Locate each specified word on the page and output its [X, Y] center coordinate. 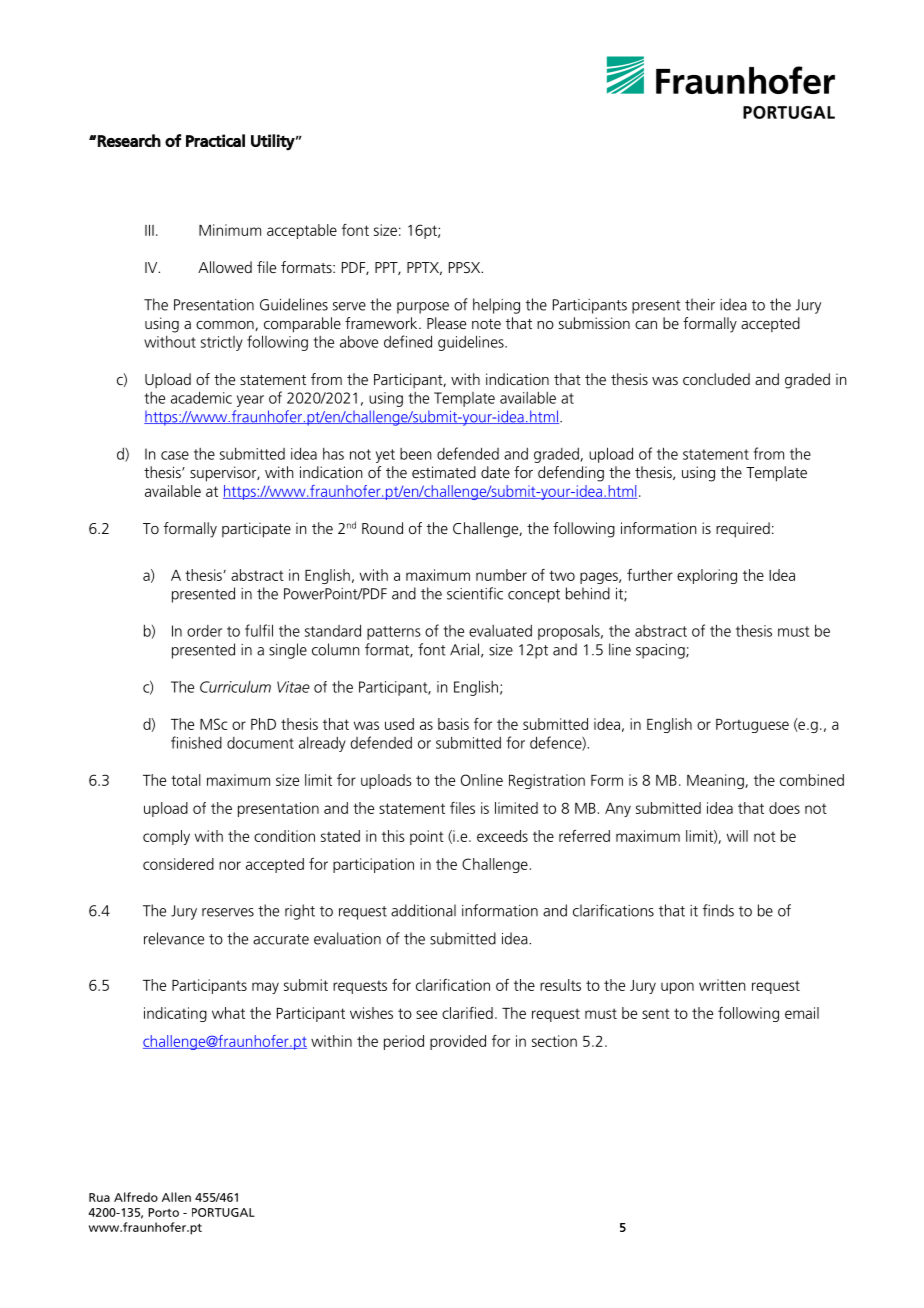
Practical [215, 140]
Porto [163, 1212]
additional [423, 910]
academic [201, 397]
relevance [174, 938]
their [700, 304]
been [416, 454]
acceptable [302, 231]
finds [718, 910]
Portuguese [752, 726]
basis [453, 724]
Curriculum [235, 687]
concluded [716, 379]
